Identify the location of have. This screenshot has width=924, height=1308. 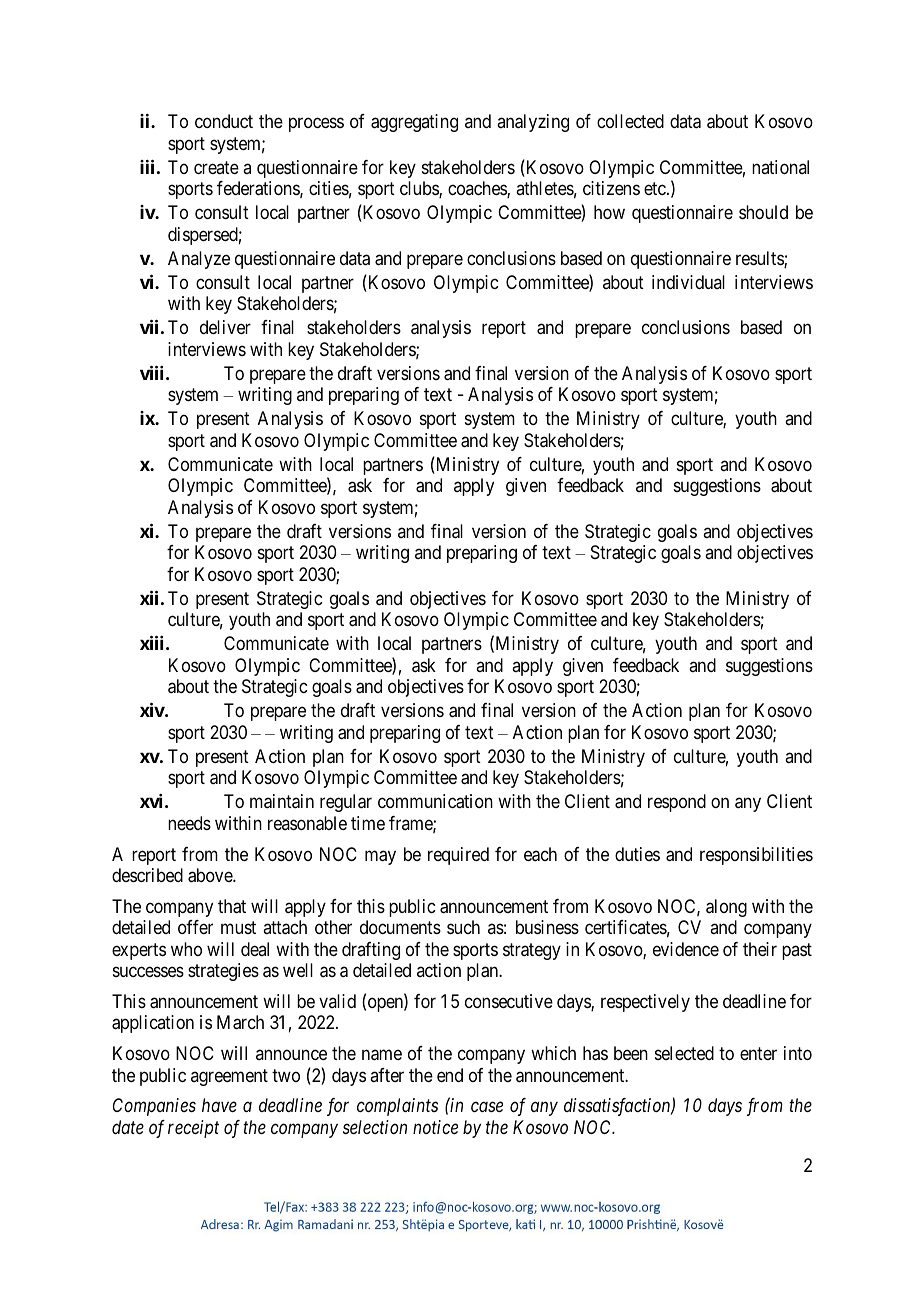
(219, 1105).
